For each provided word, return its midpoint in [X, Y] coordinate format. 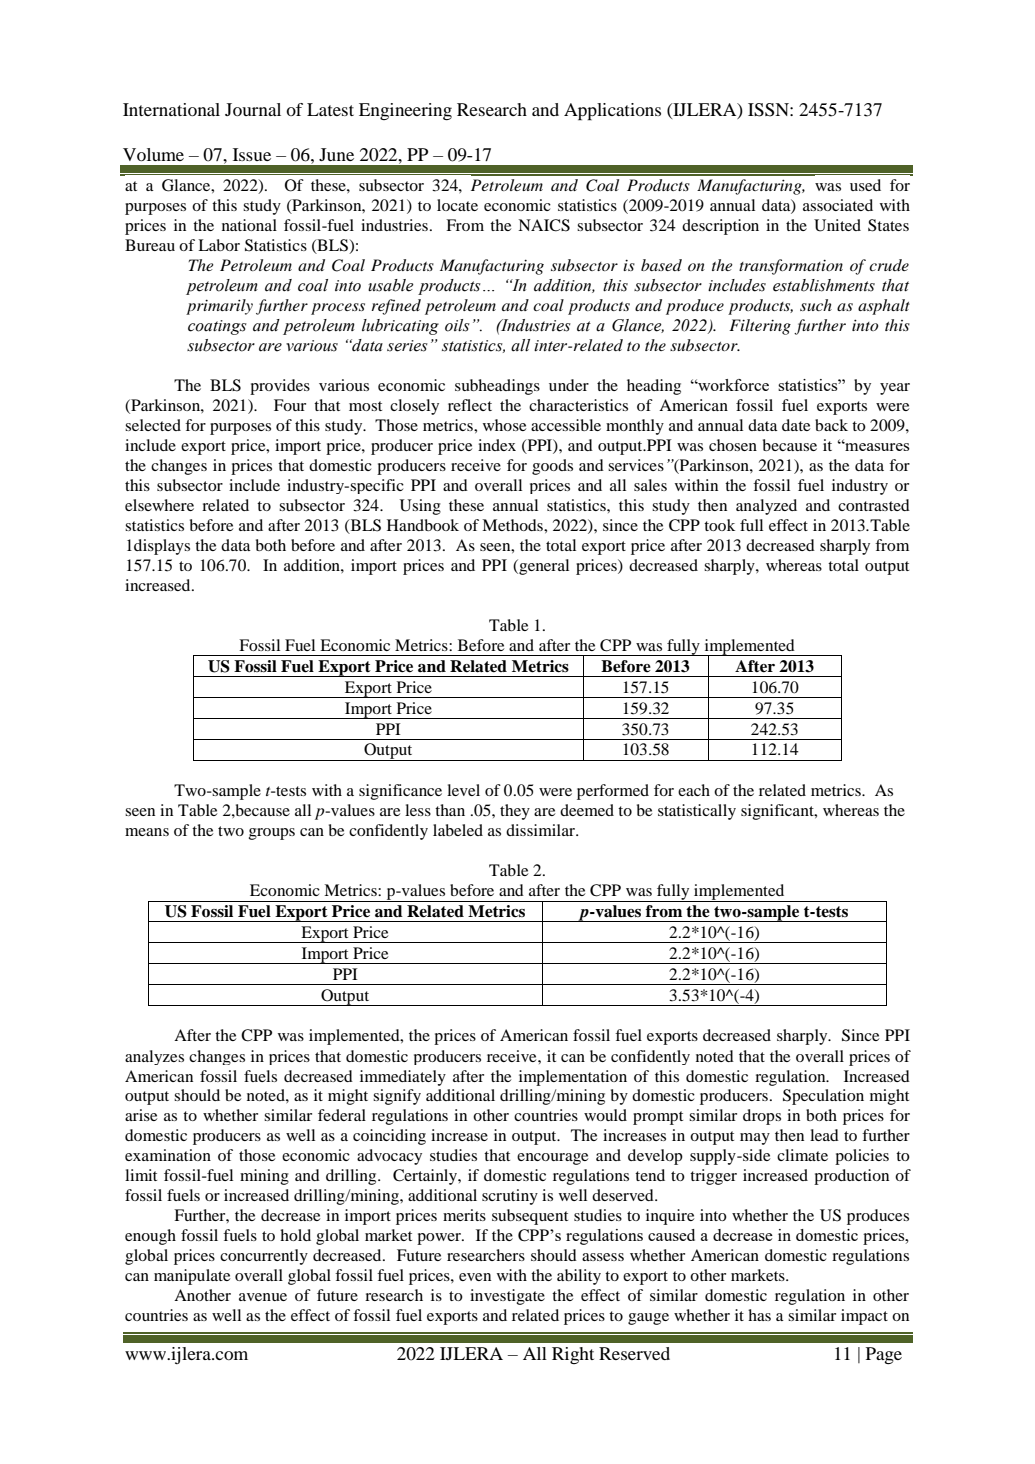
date [796, 425]
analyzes [154, 1057]
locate [457, 205]
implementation [573, 1078]
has [759, 1315]
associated [838, 205]
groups [272, 834]
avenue [263, 1297]
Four [290, 405]
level [463, 790]
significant [778, 812]
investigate [507, 1297]
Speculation [823, 1097]
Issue [252, 154]
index [497, 445]
